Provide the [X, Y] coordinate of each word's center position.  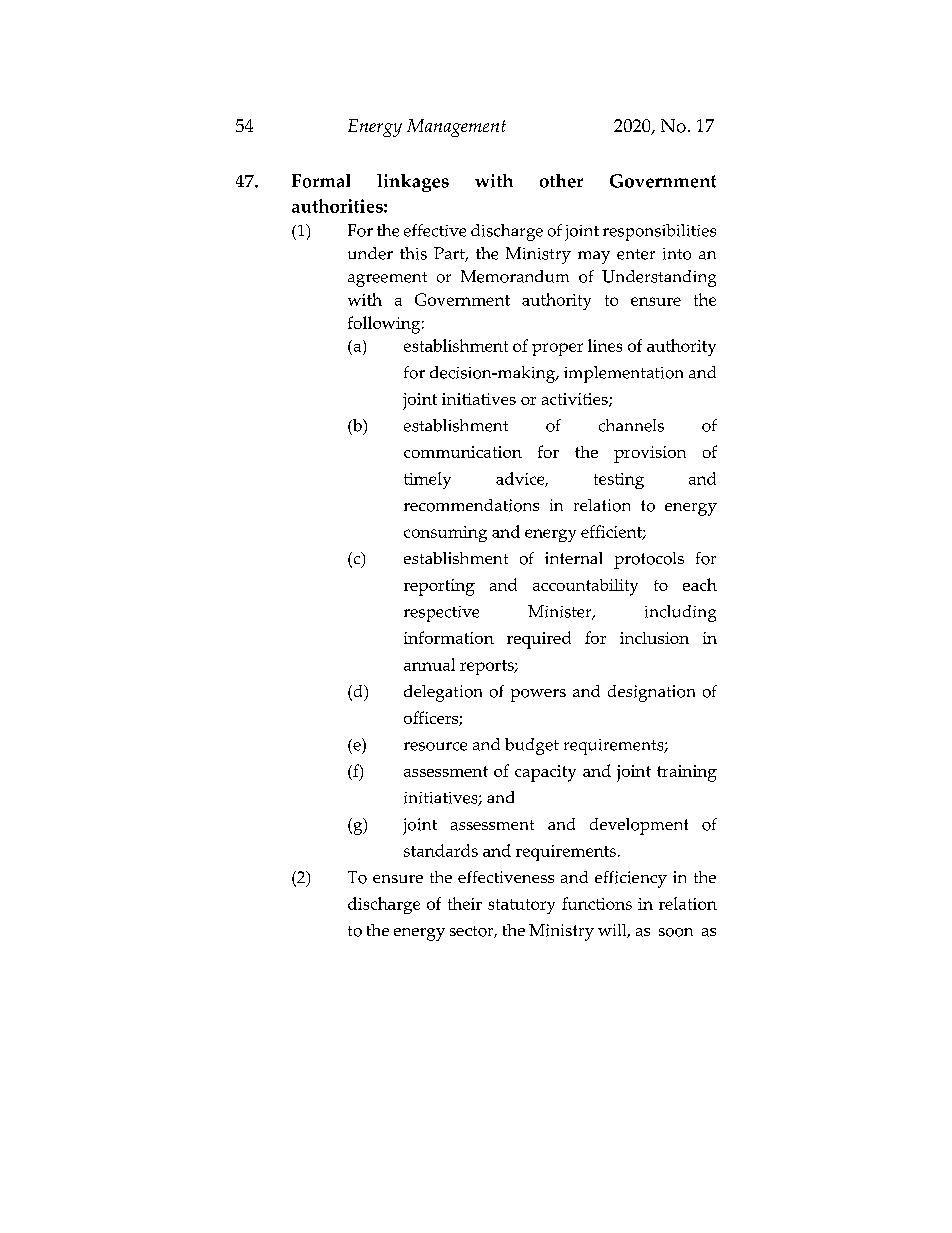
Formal [321, 181]
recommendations [471, 505]
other [561, 181]
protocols [649, 560]
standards [441, 850]
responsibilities [659, 232]
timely [427, 480]
